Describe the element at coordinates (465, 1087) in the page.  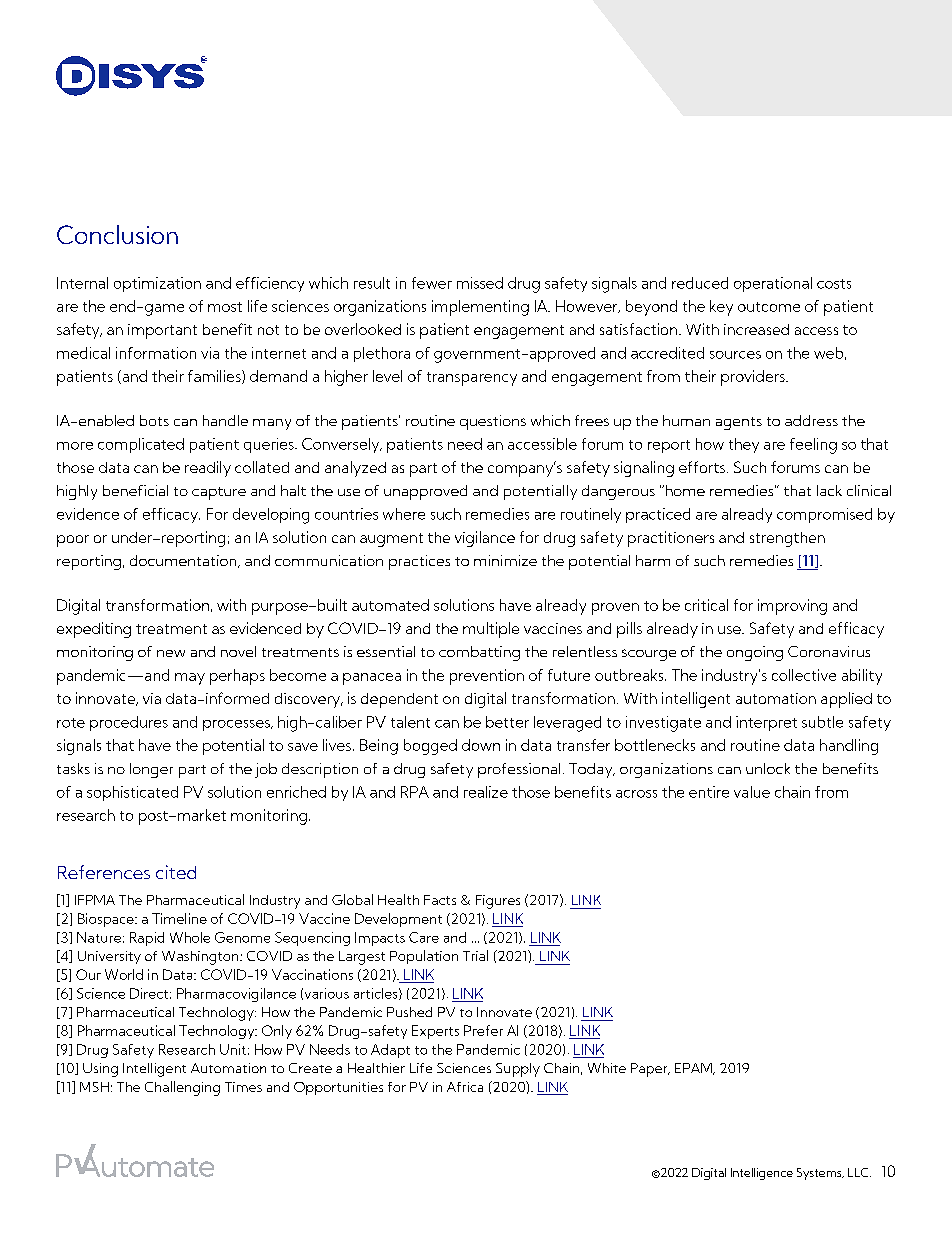
I see `Africa` at that location.
